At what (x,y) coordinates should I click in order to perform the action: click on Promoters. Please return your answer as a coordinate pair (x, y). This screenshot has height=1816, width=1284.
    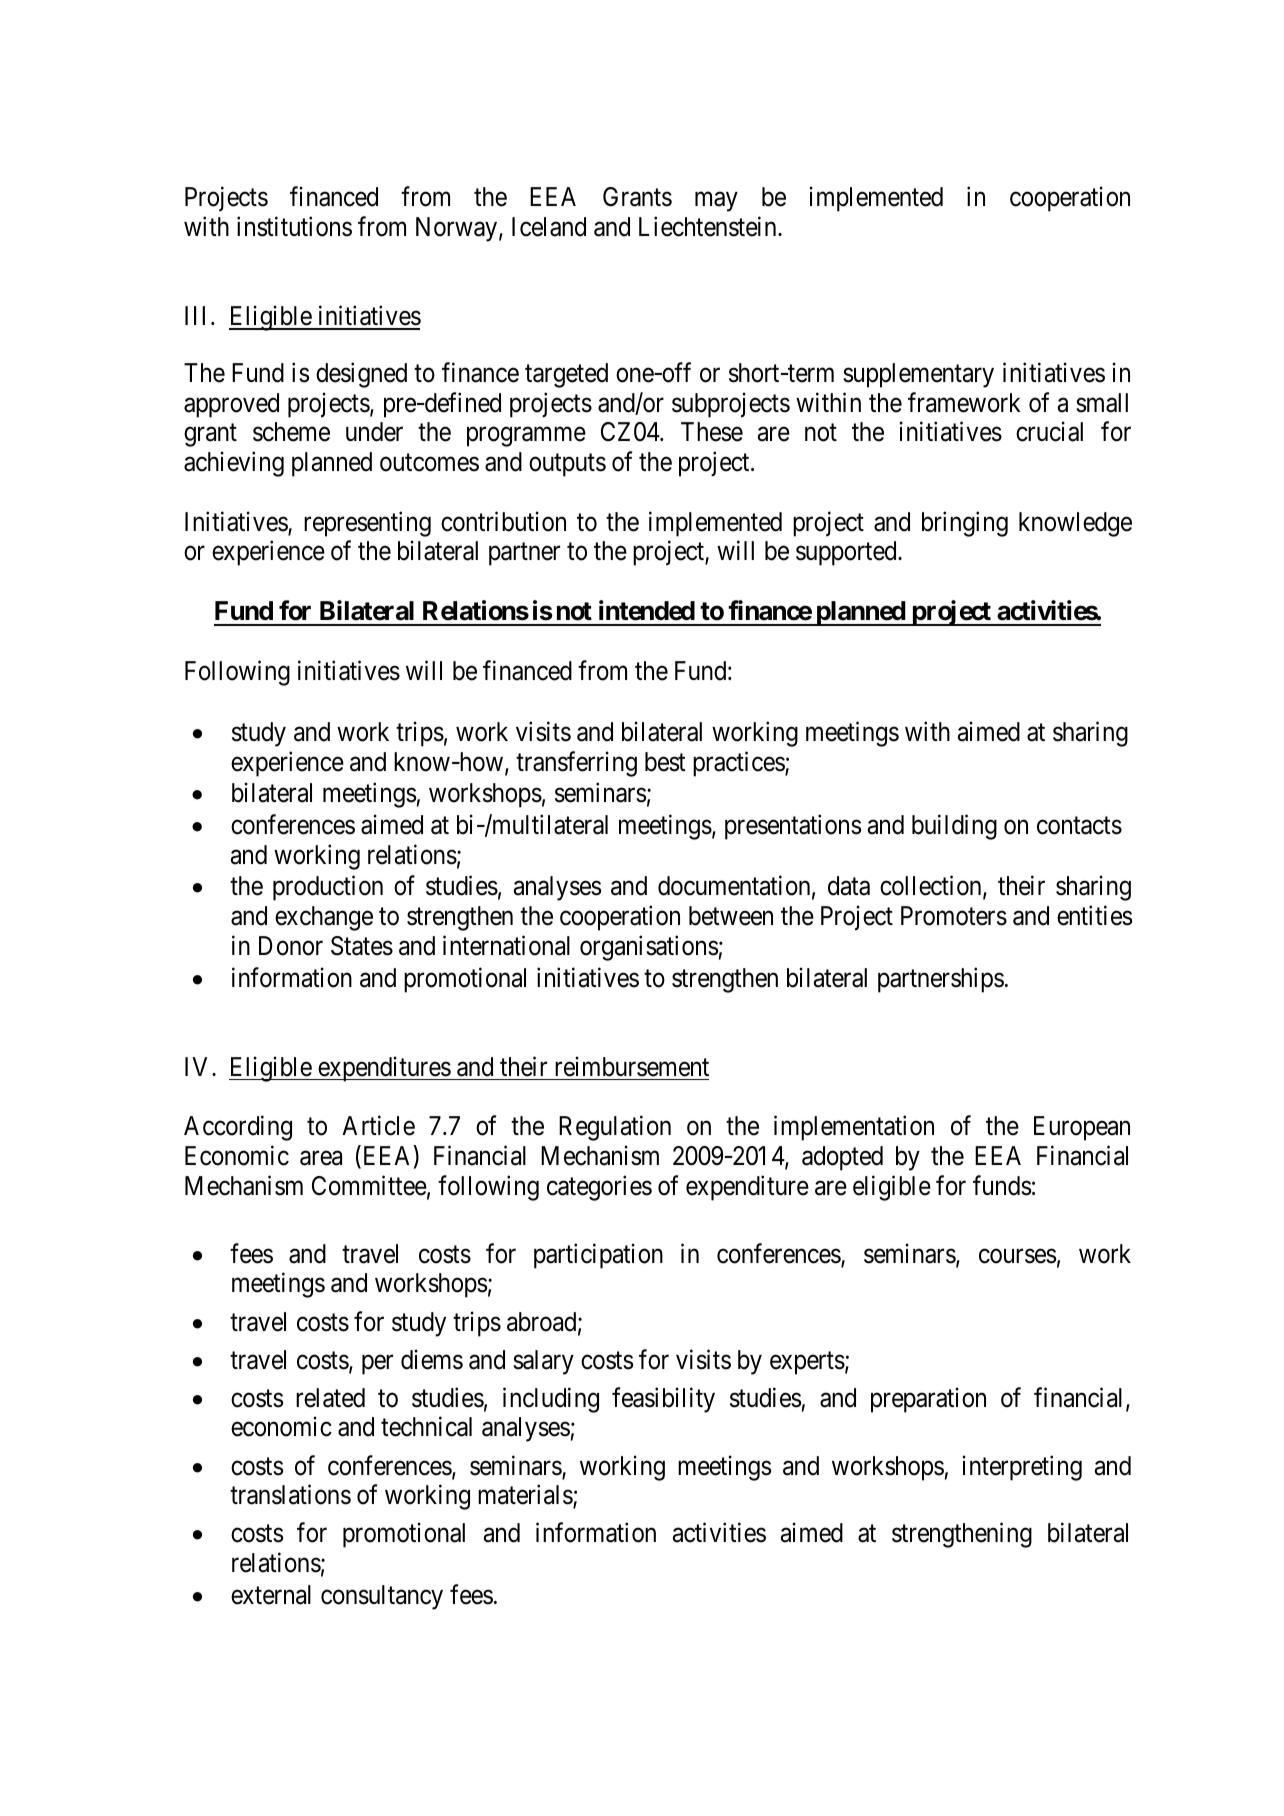
    Looking at the image, I should click on (954, 916).
